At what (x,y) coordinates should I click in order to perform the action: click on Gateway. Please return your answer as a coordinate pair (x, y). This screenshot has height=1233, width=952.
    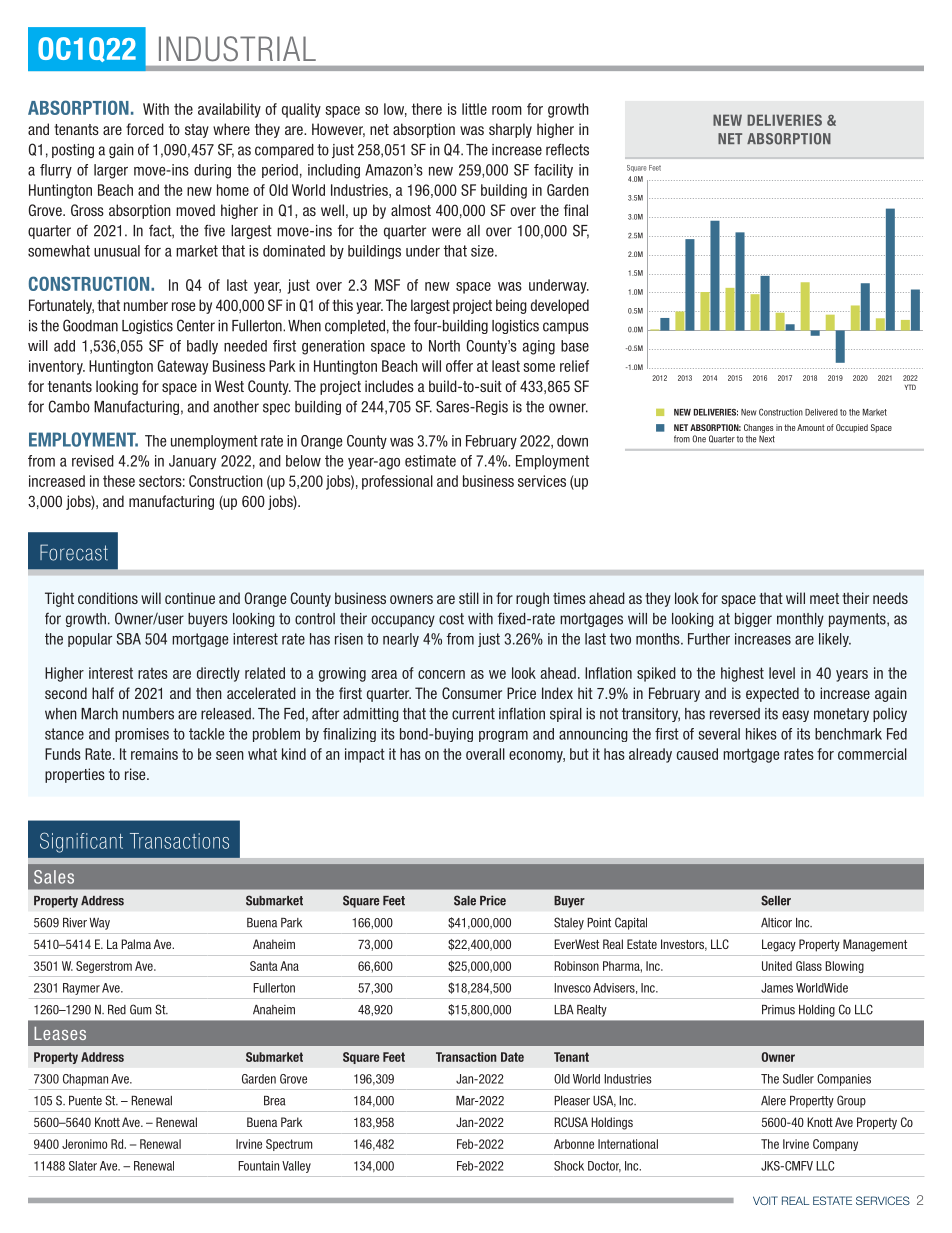
    Looking at the image, I should click on (183, 367).
